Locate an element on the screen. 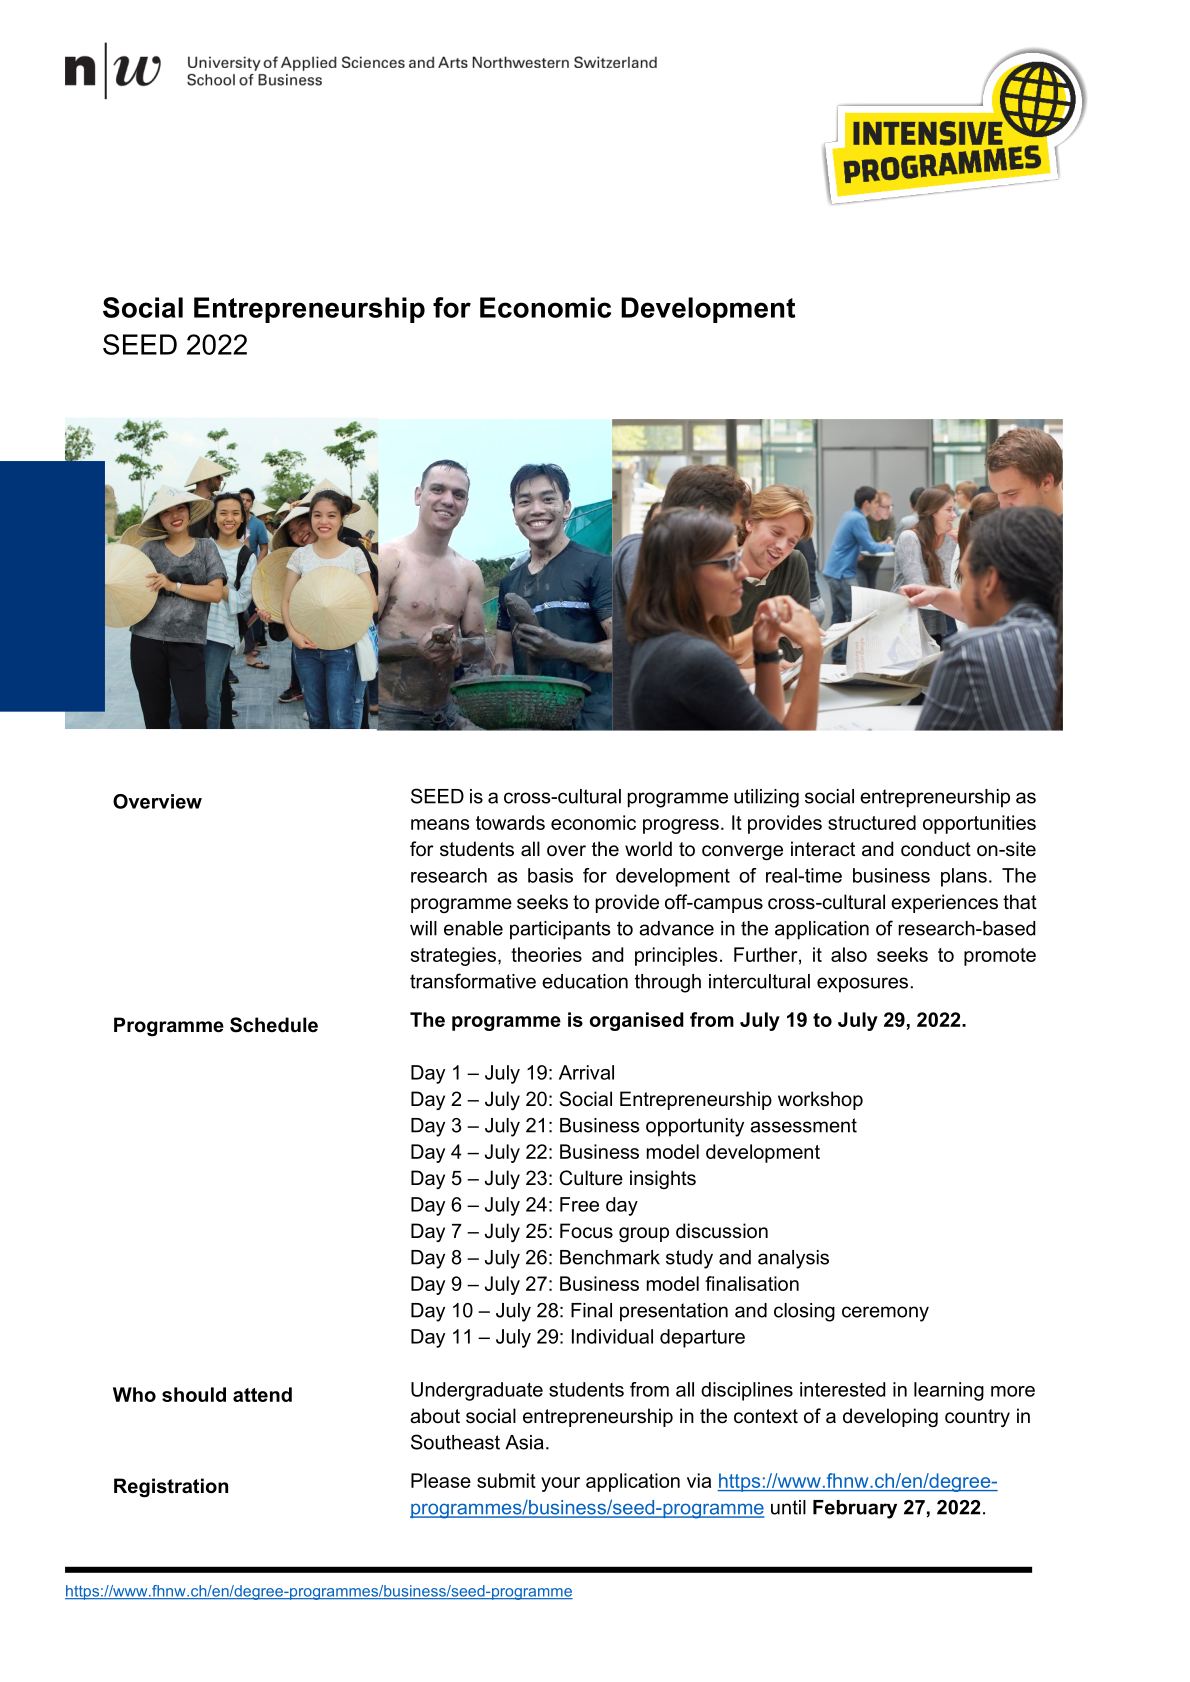 This screenshot has width=1190, height=1682. Arrival is located at coordinates (586, 1072).
